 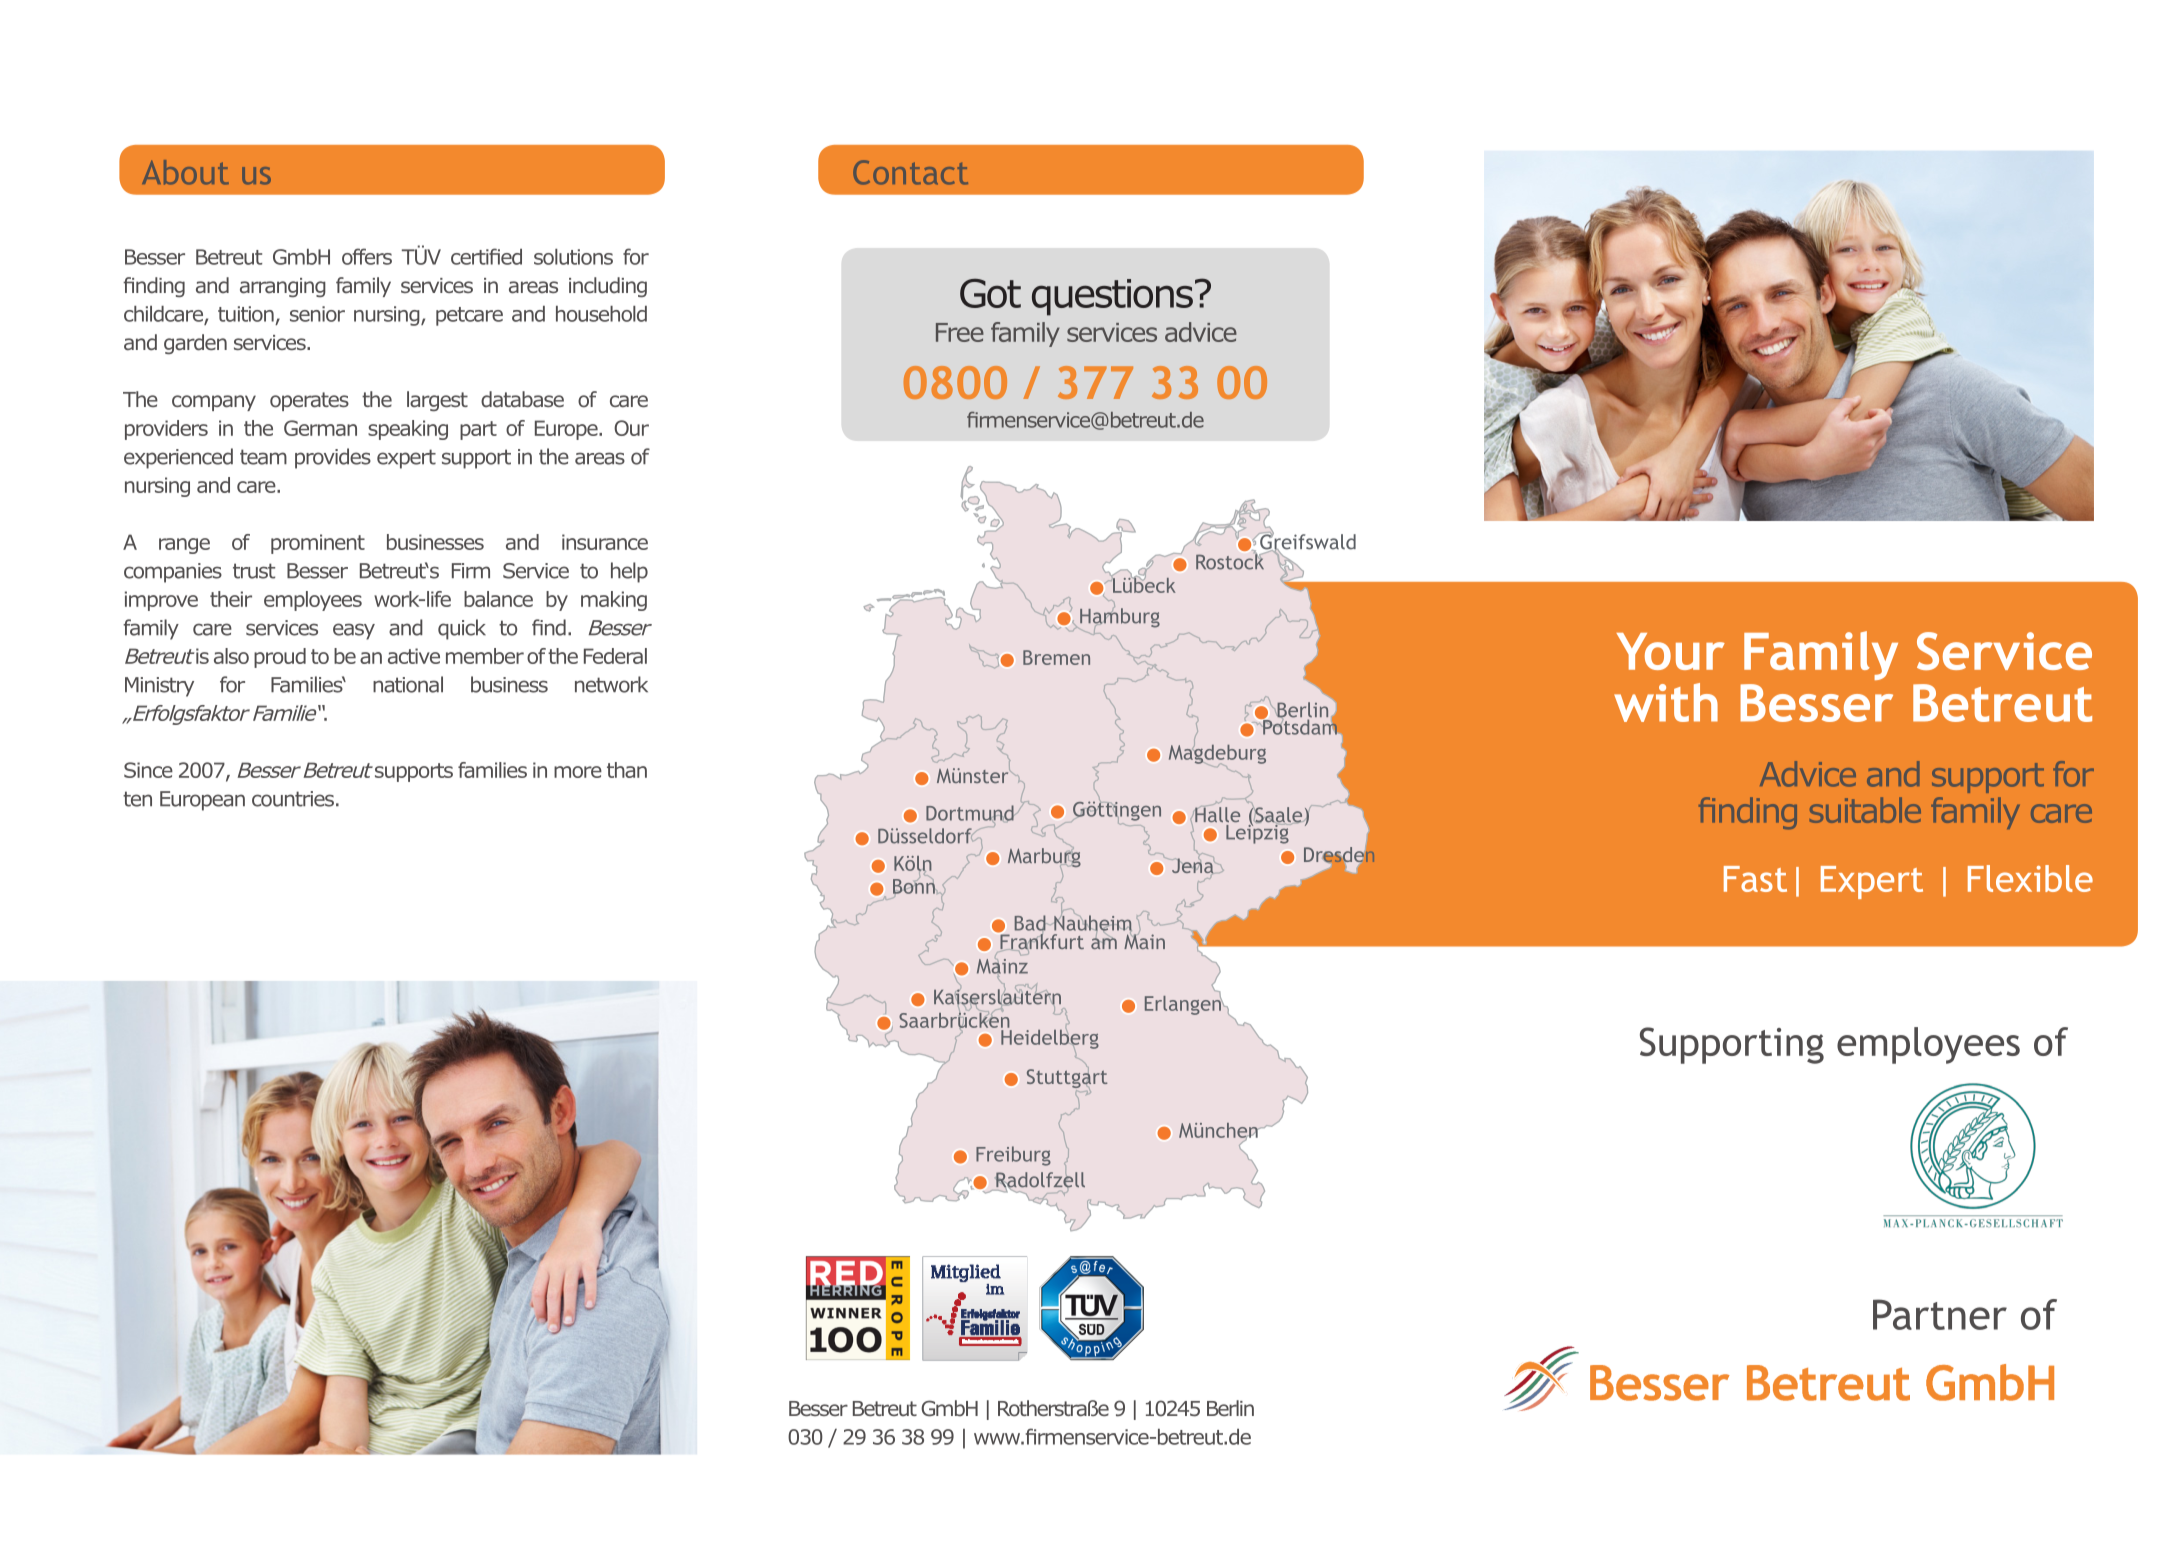 I want to click on suitable, so click(x=1865, y=810).
